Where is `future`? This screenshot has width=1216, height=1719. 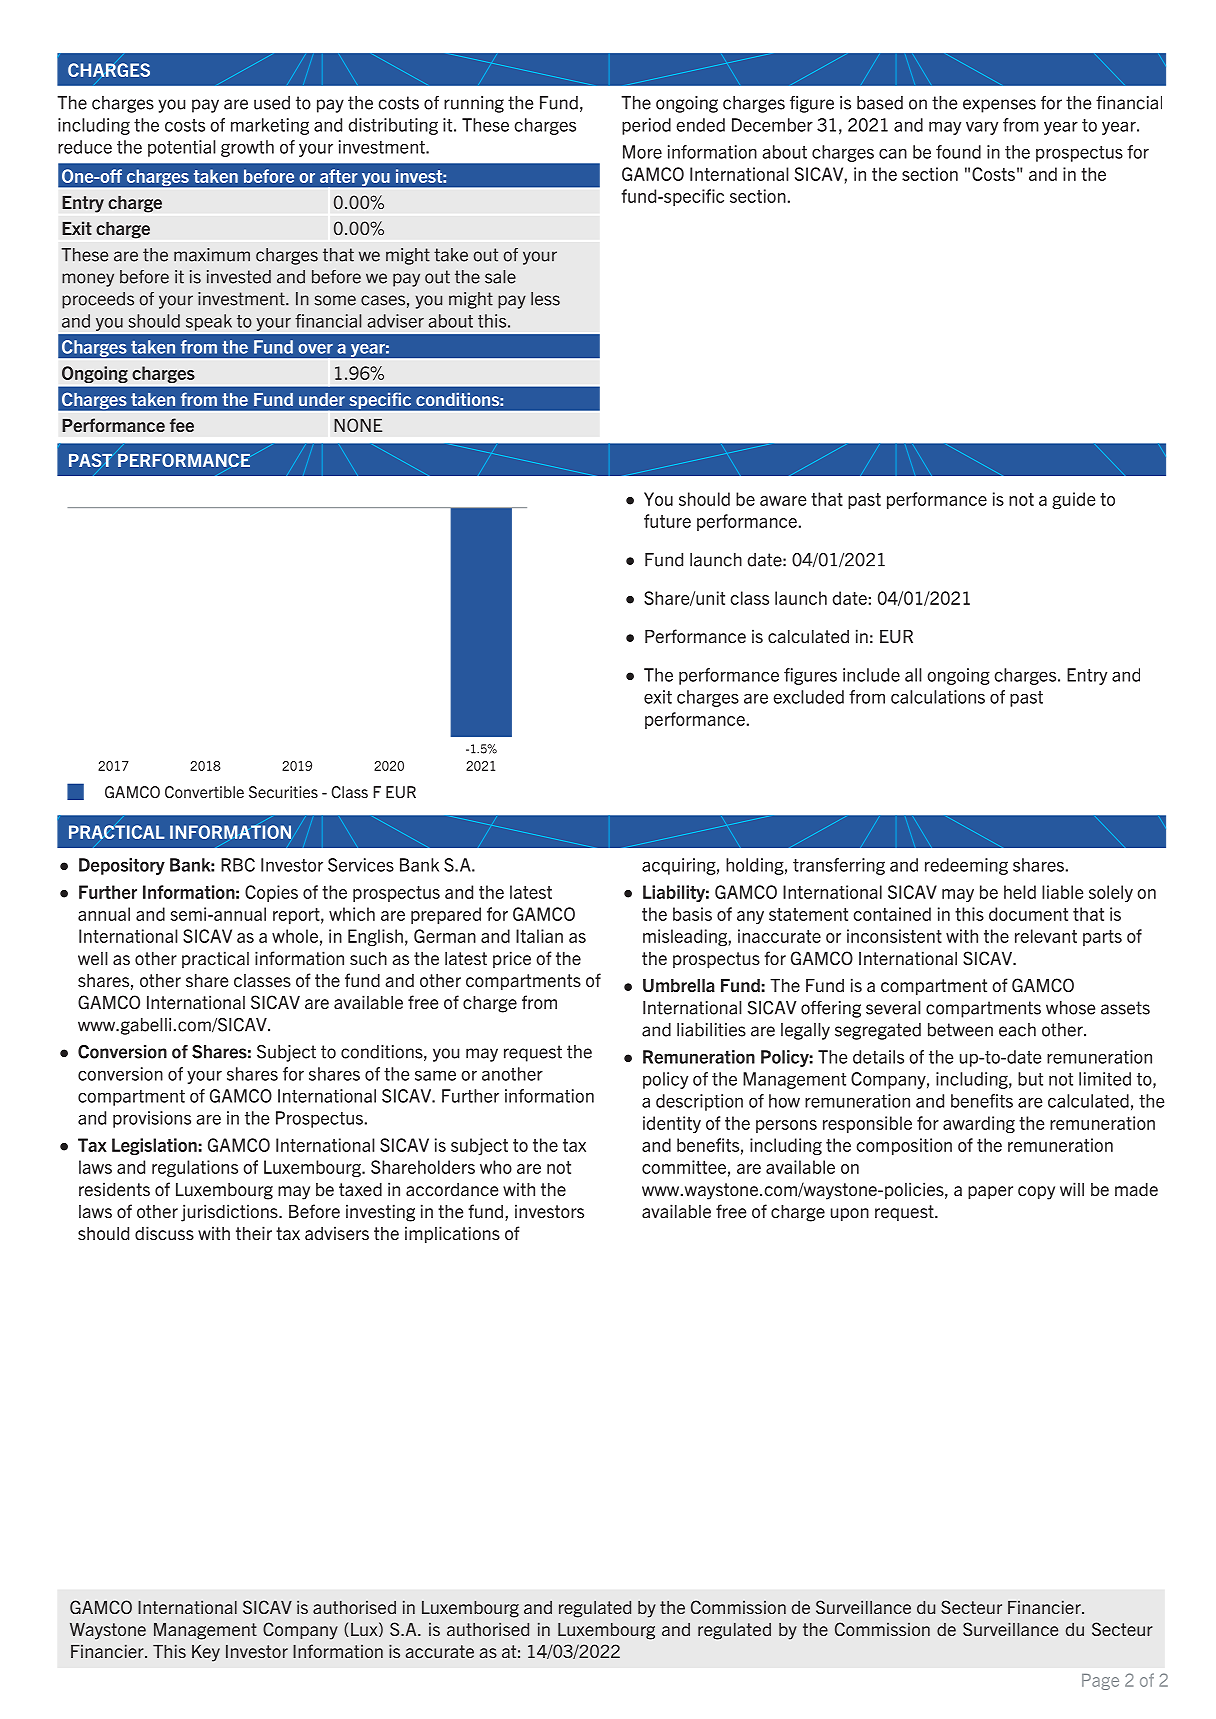
future is located at coordinates (667, 521).
